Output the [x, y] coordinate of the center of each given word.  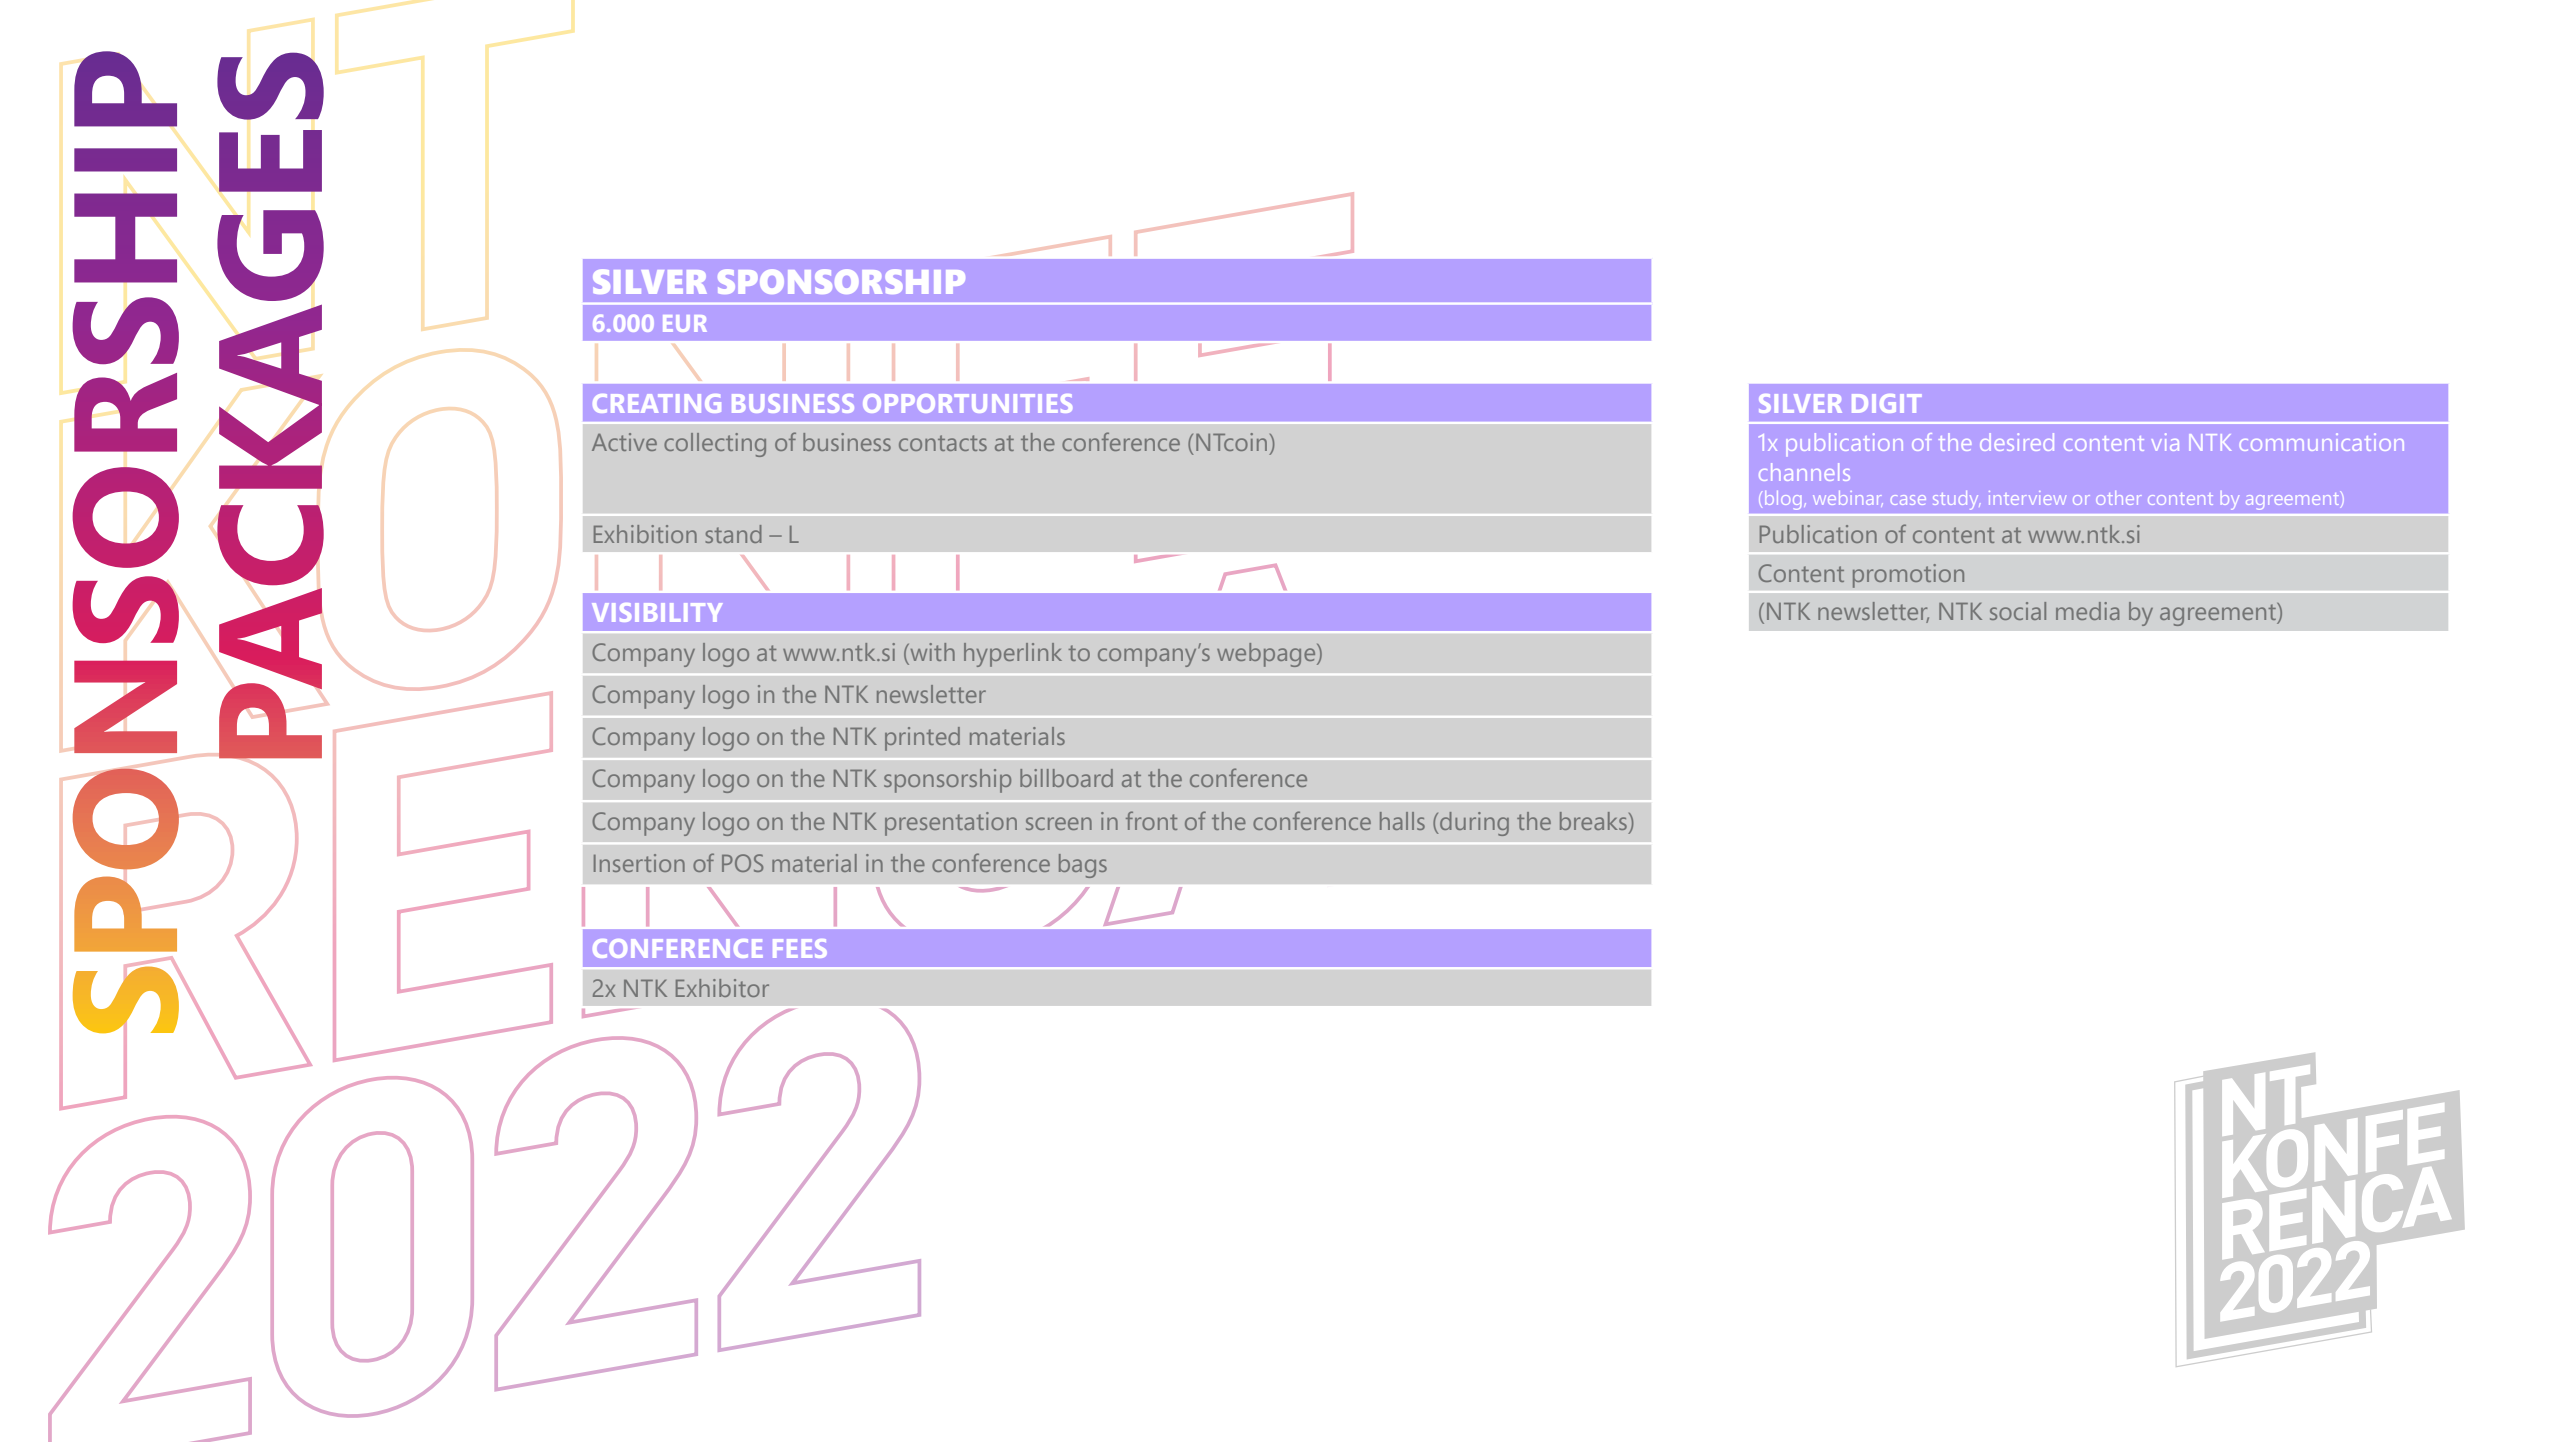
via [2165, 442]
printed [922, 739]
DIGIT [1886, 403]
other [2118, 498]
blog [1783, 500]
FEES [800, 948]
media [2087, 611]
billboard [1066, 778]
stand [733, 534]
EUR [685, 323]
